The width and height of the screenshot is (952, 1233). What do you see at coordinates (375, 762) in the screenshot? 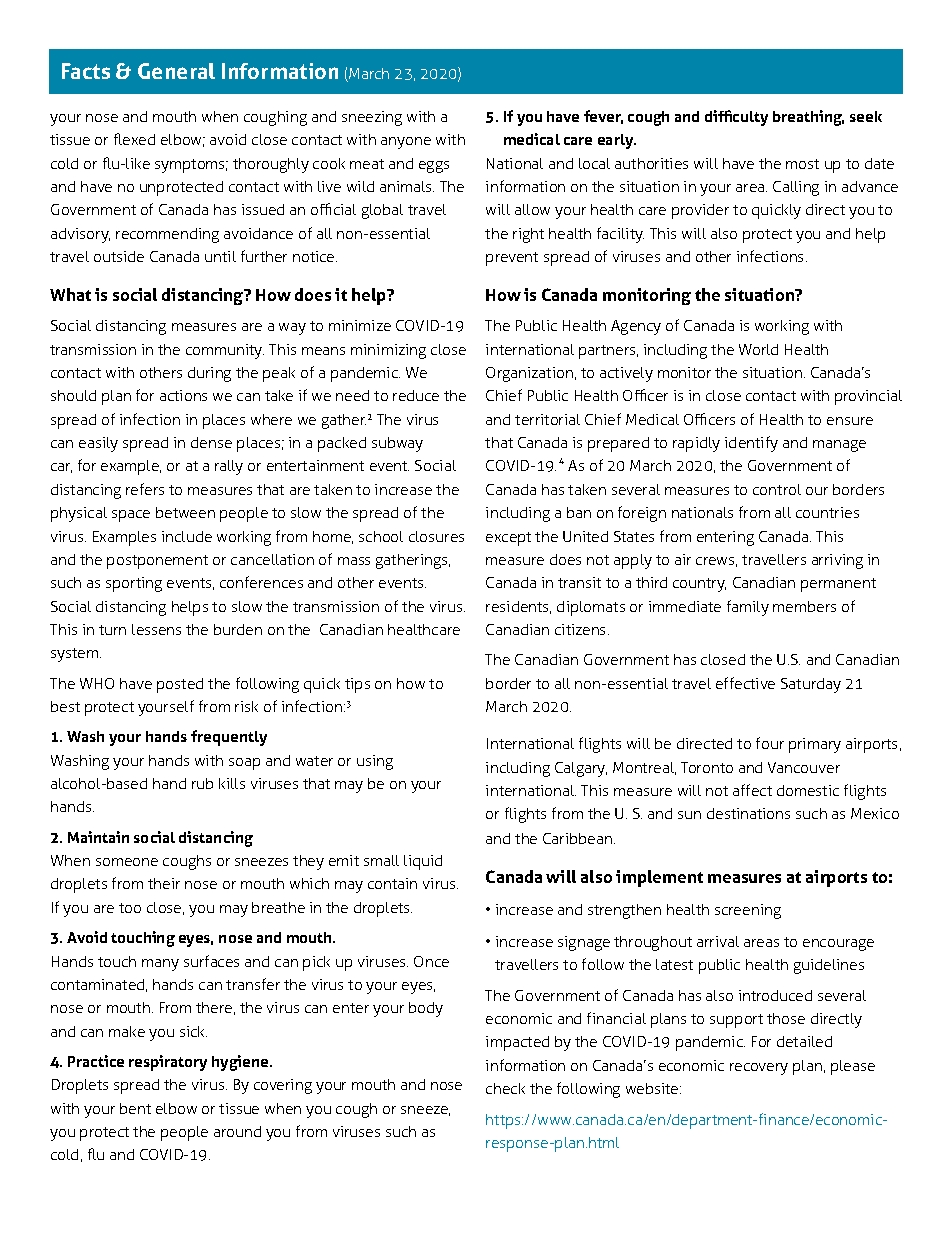
I see `using` at bounding box center [375, 762].
